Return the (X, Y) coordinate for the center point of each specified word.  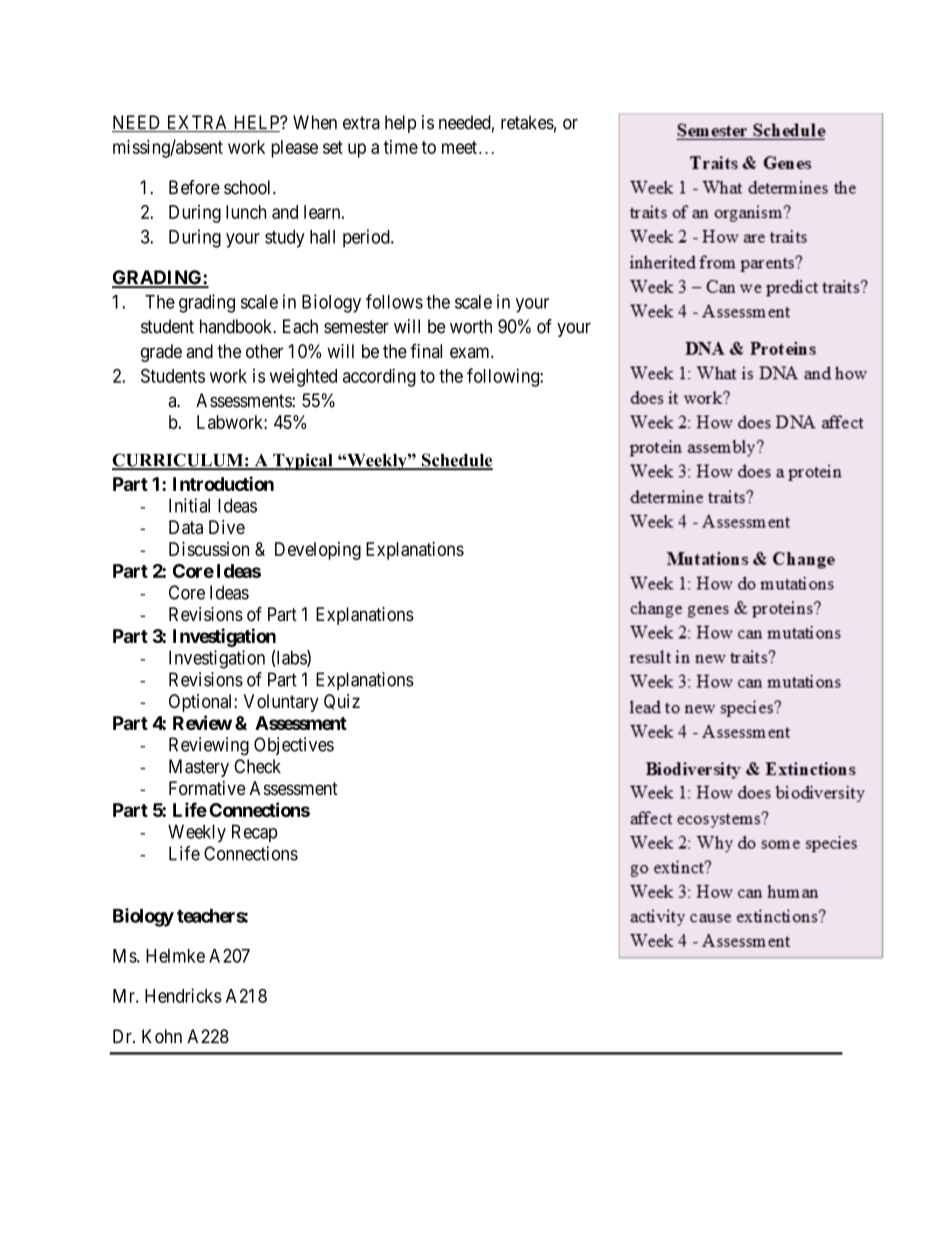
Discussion (209, 549)
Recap (254, 833)
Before (194, 187)
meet (459, 147)
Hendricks (183, 995)
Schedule (456, 461)
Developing (318, 551)
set (333, 147)
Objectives (294, 746)
